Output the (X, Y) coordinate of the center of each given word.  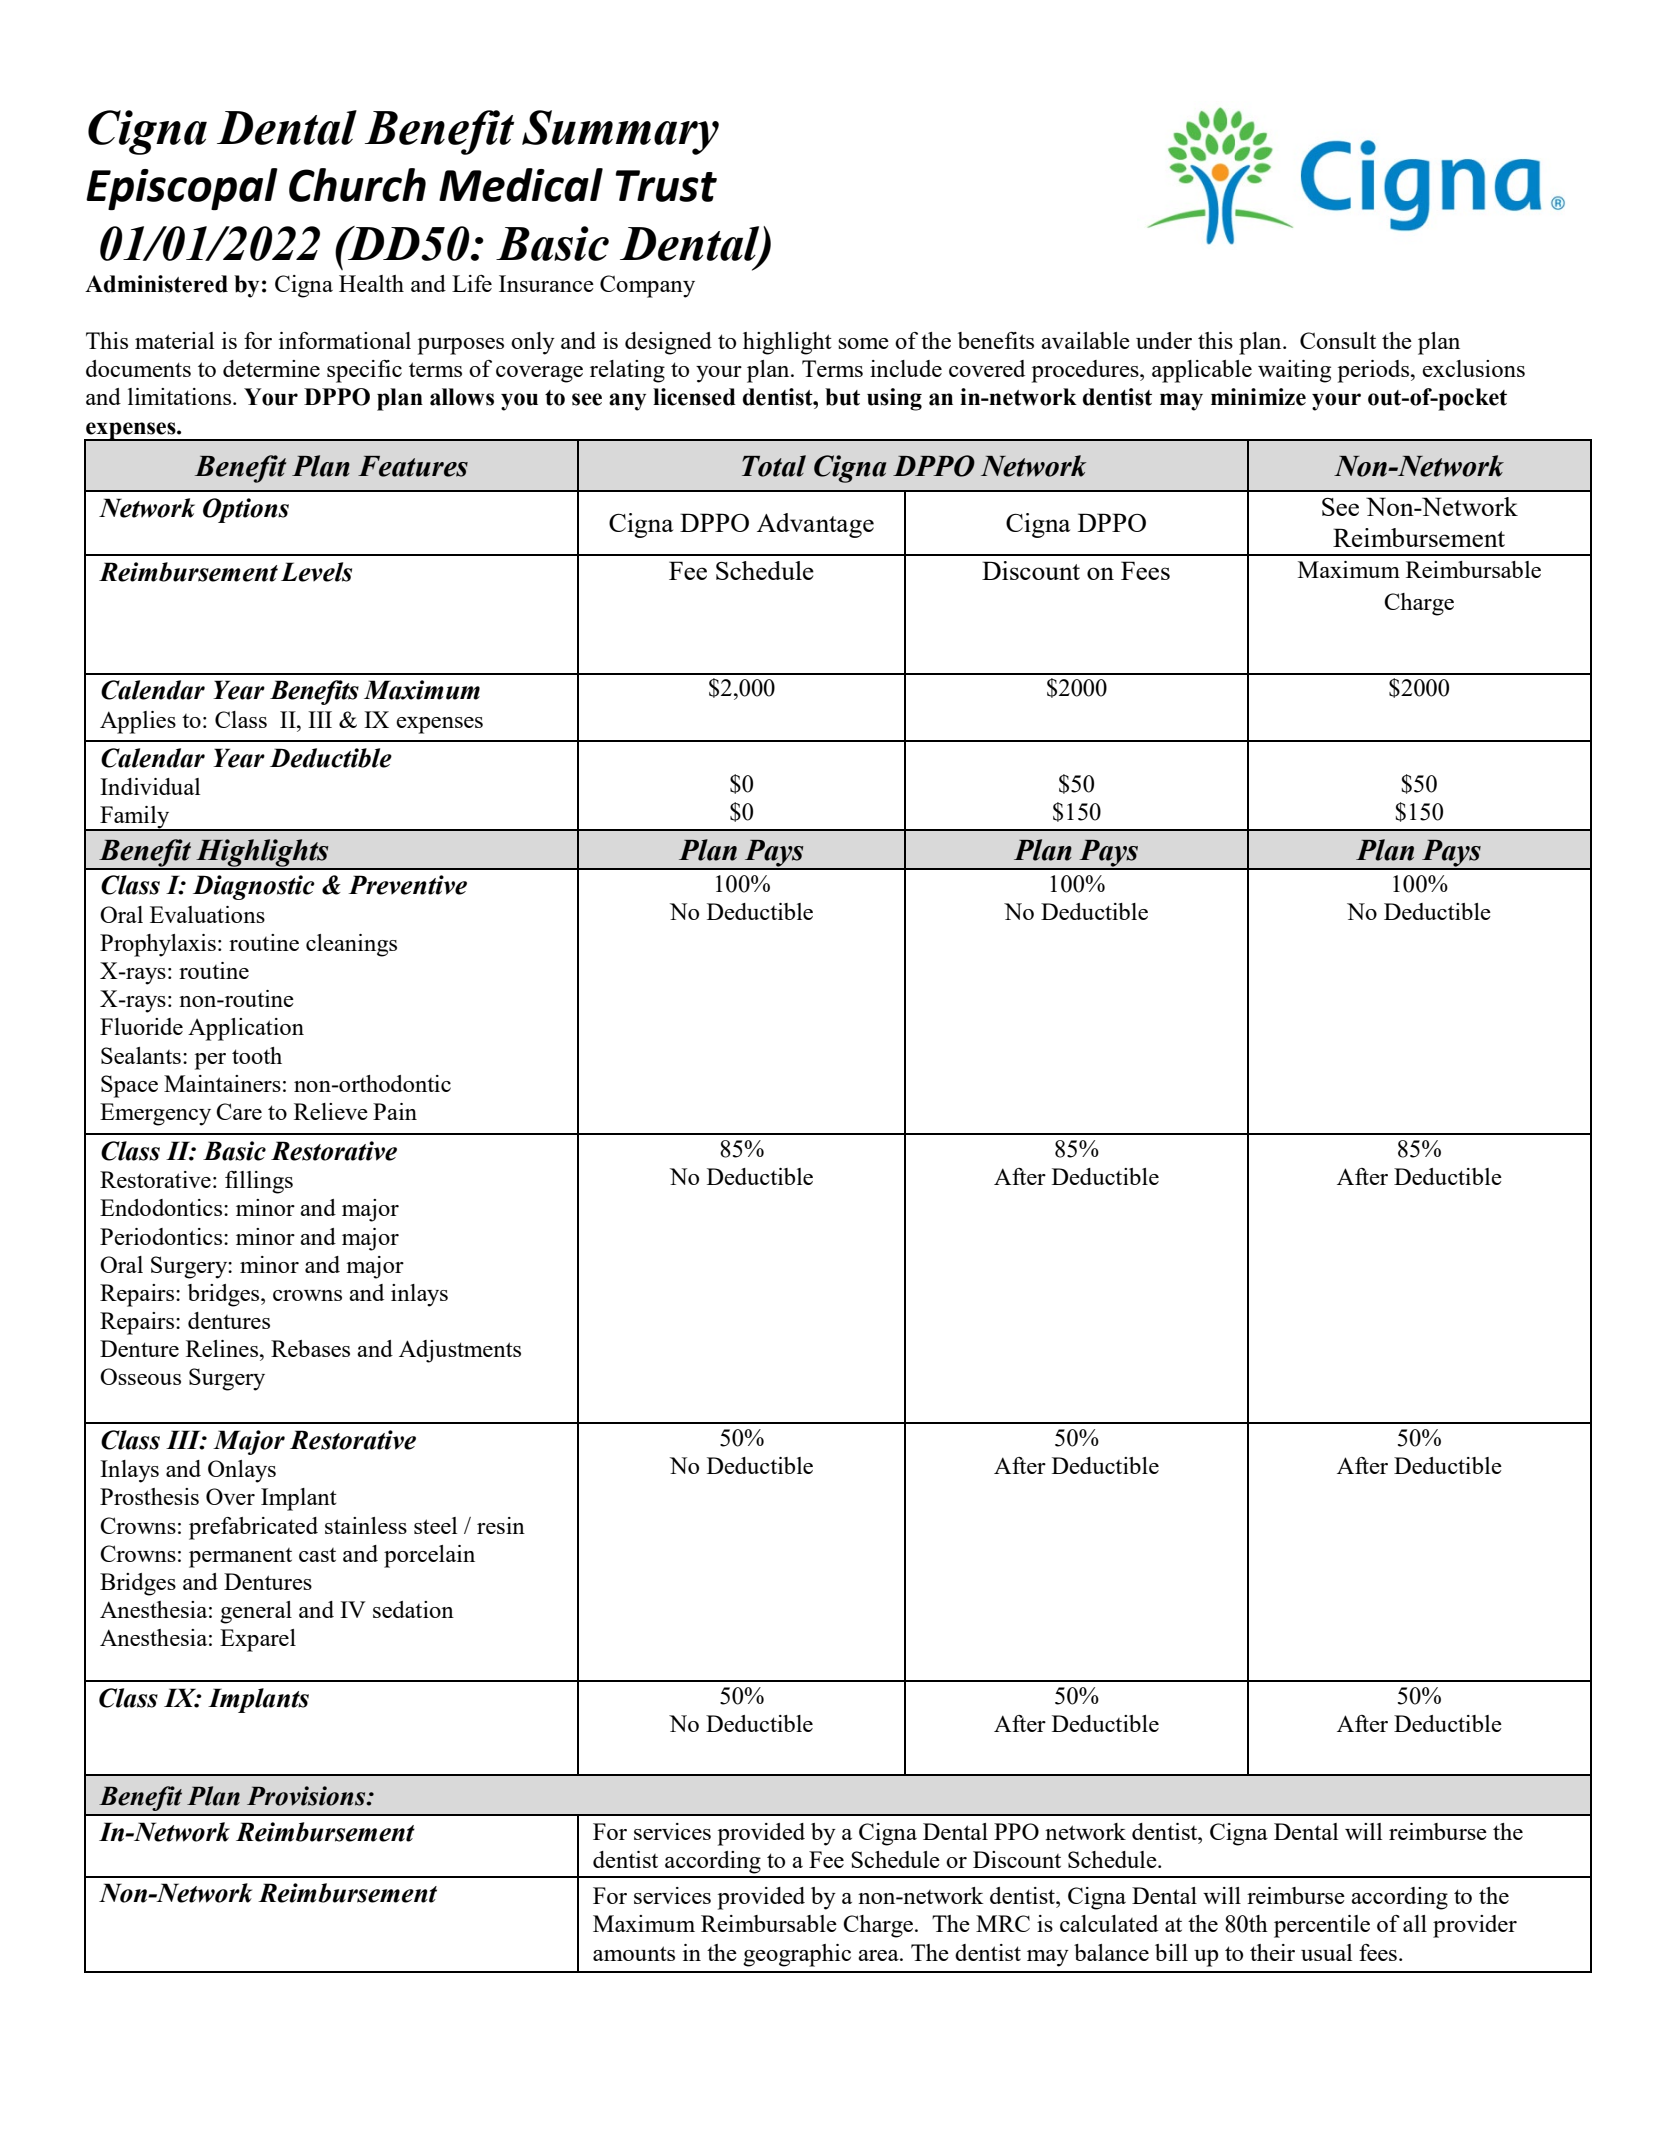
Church (357, 185)
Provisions (307, 1796)
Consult (1338, 340)
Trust (666, 186)
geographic (797, 1955)
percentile (1322, 1926)
